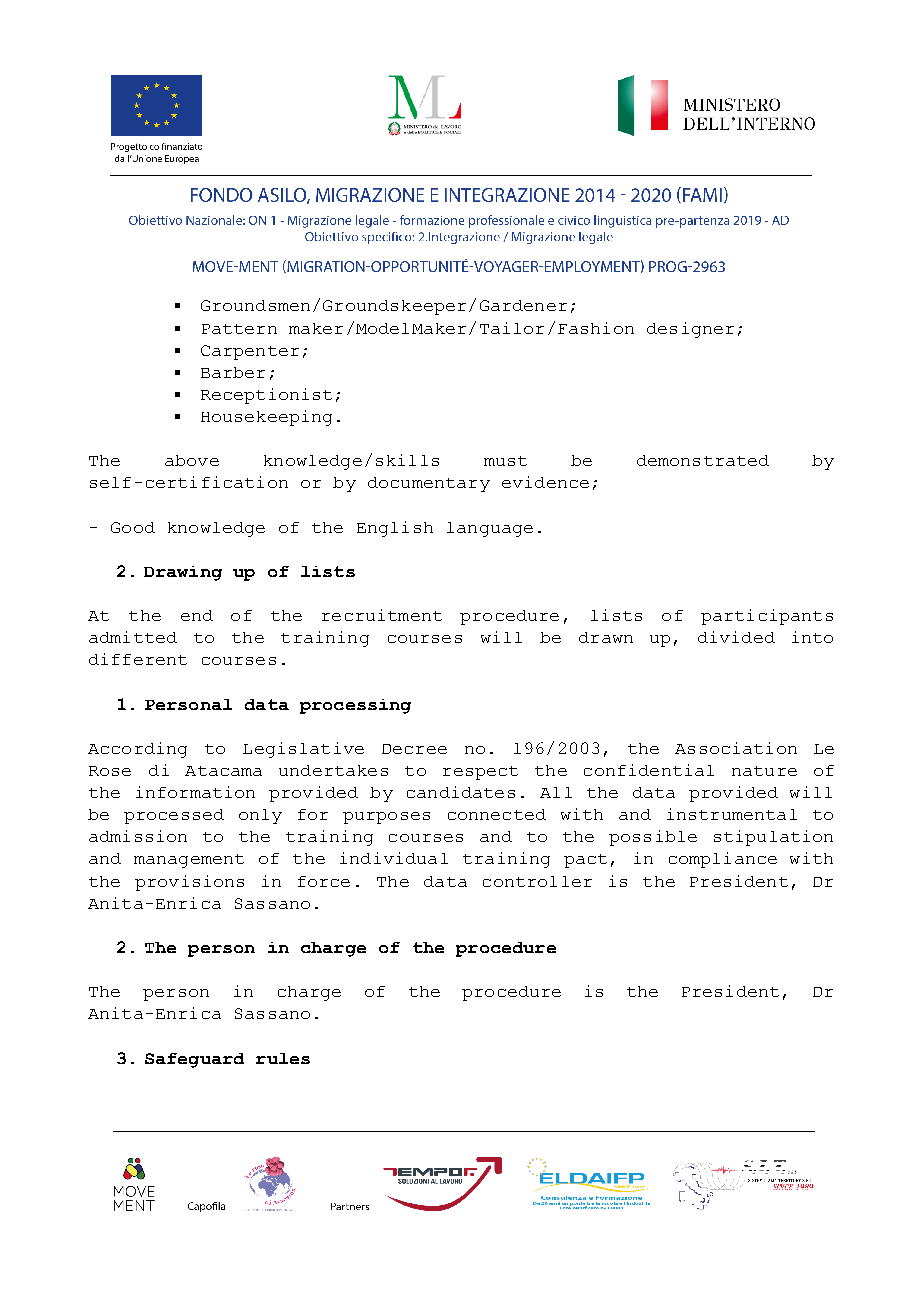  What do you see at coordinates (394, 858) in the document?
I see `individual` at bounding box center [394, 858].
